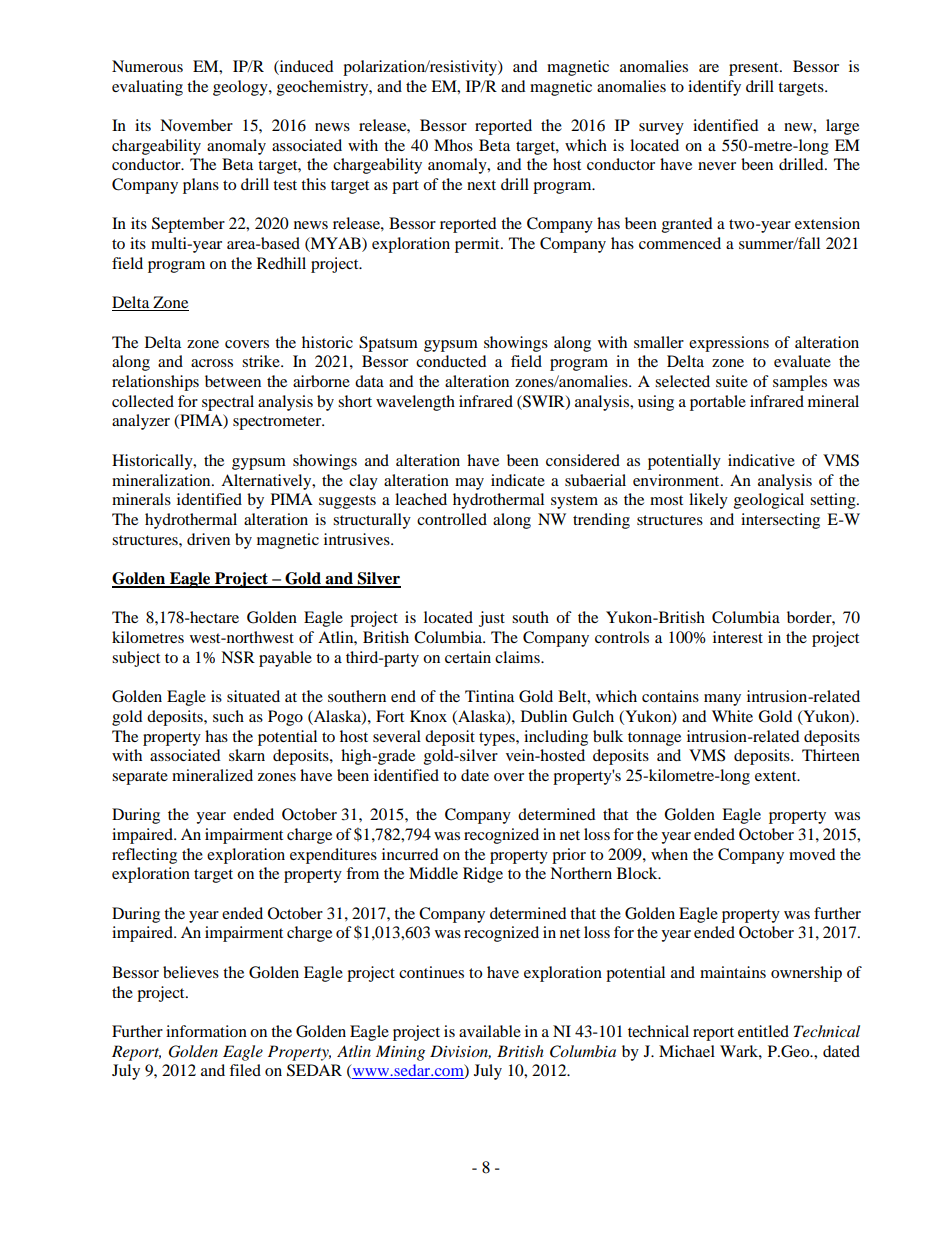 This page has width=952, height=1233. I want to click on geology, so click(241, 88).
